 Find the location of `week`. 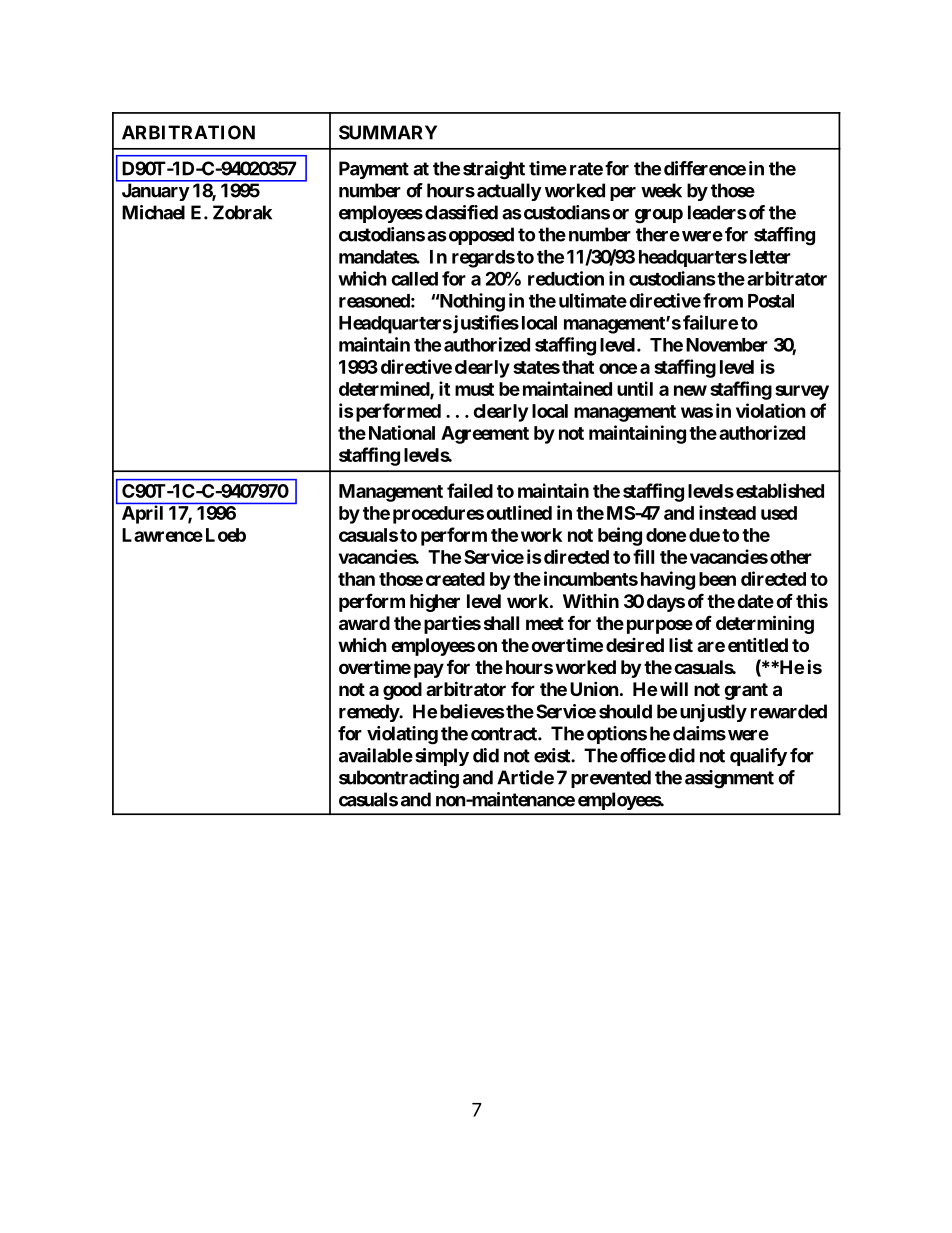

week is located at coordinates (661, 190).
